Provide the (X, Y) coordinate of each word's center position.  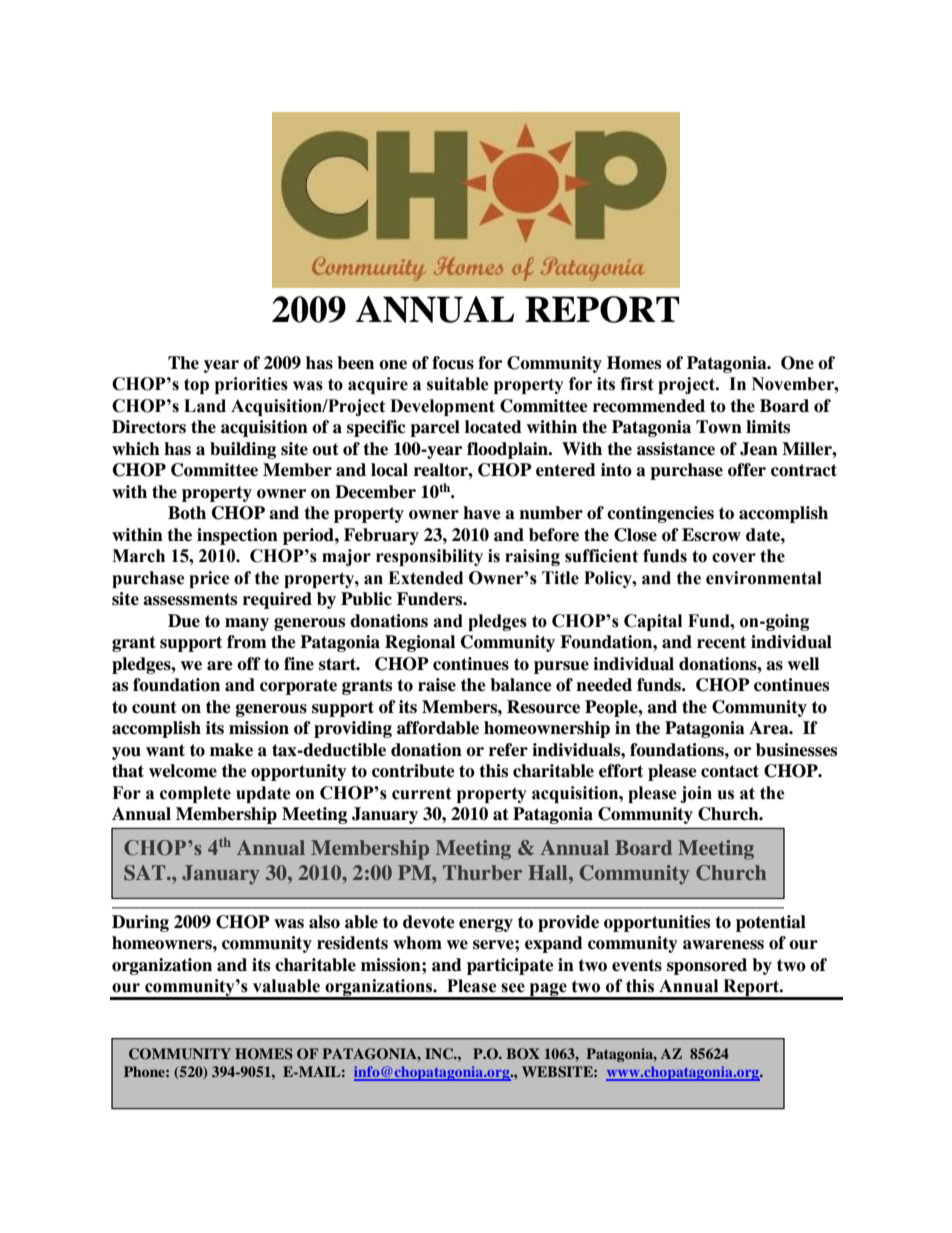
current (422, 793)
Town (719, 427)
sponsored (707, 966)
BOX (523, 1054)
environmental (764, 578)
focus (453, 363)
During (140, 923)
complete (195, 794)
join (696, 794)
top (196, 386)
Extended (425, 578)
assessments (190, 599)
